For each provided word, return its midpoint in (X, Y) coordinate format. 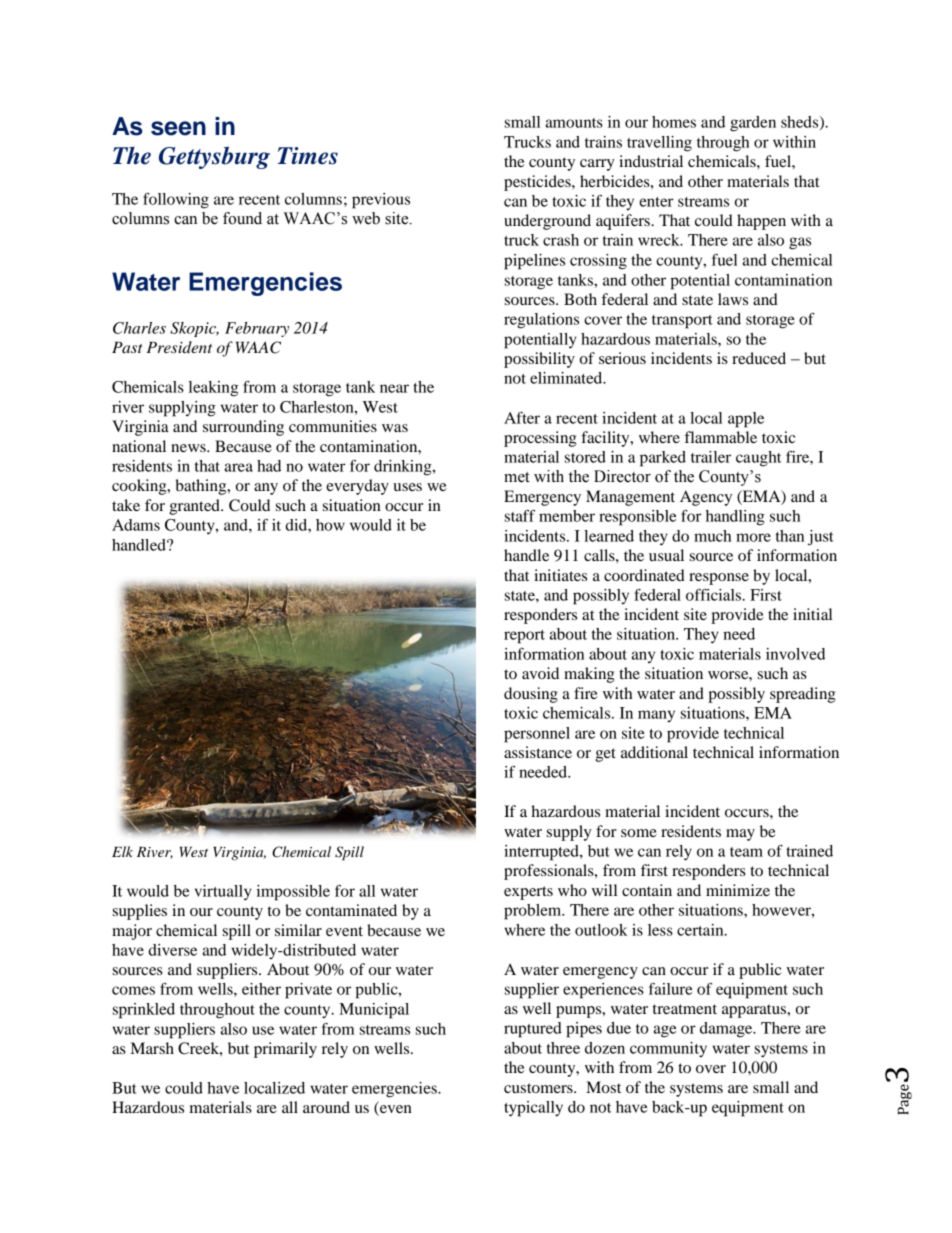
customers (539, 1088)
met (517, 477)
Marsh (152, 1048)
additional (654, 752)
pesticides (538, 183)
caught (758, 459)
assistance (538, 752)
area (239, 467)
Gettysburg (214, 157)
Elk (122, 851)
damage (727, 1030)
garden (753, 124)
